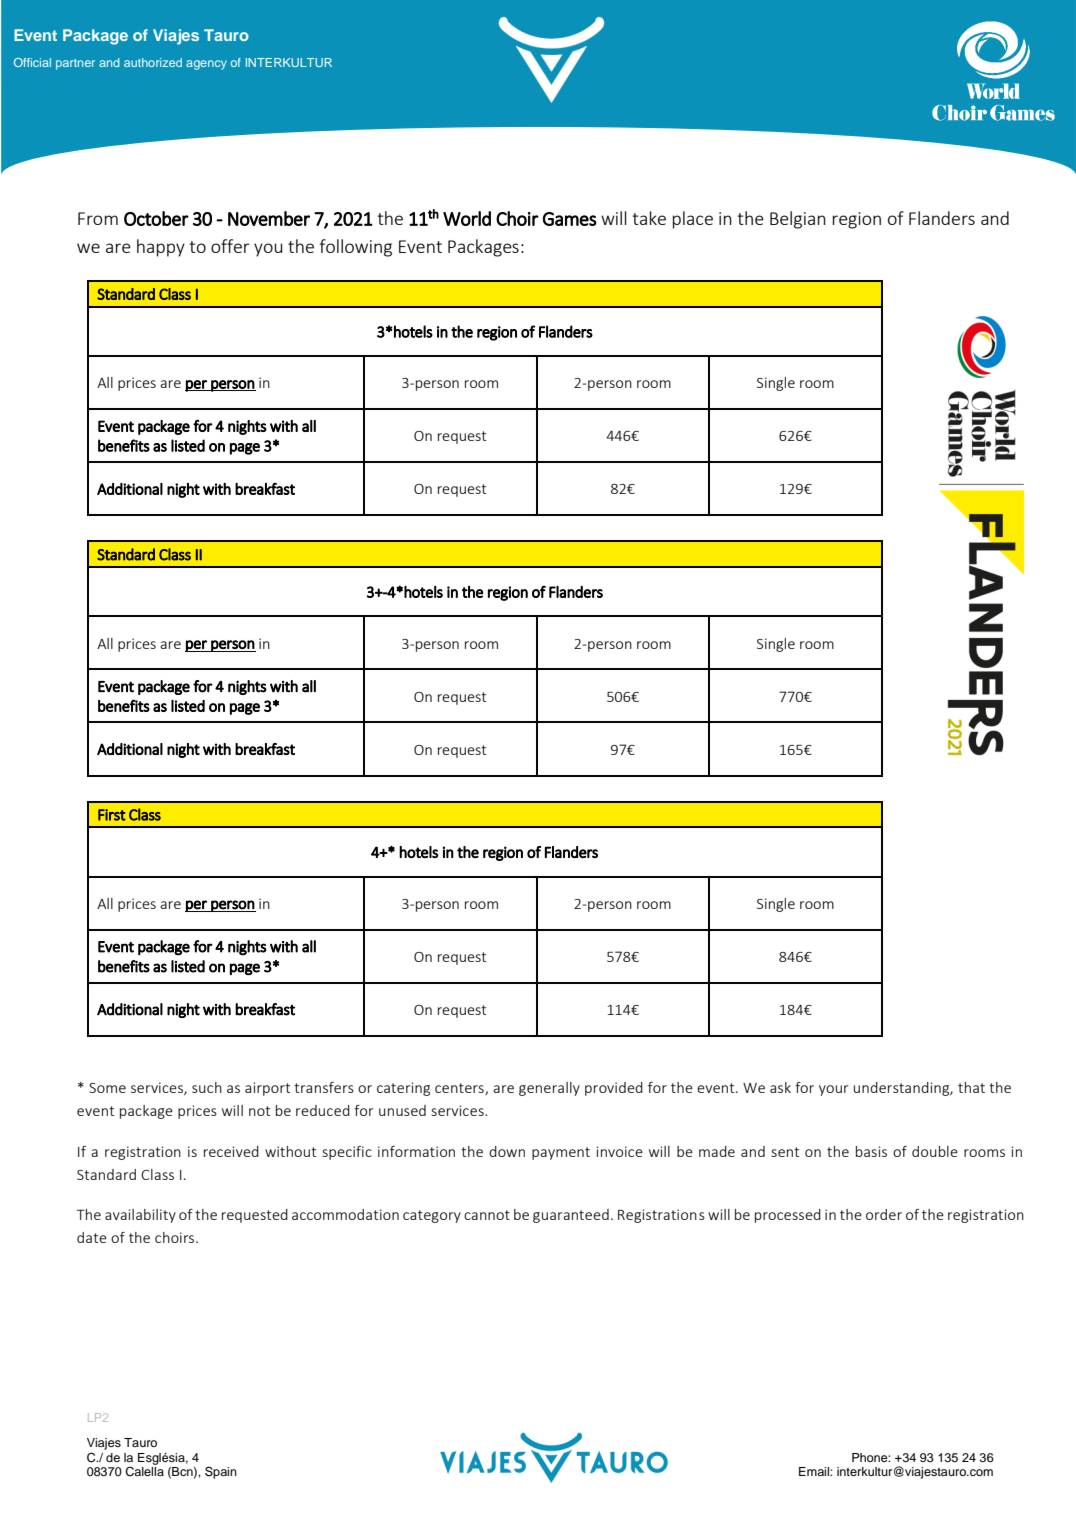  What do you see at coordinates (798, 220) in the screenshot?
I see `Belgian` at bounding box center [798, 220].
